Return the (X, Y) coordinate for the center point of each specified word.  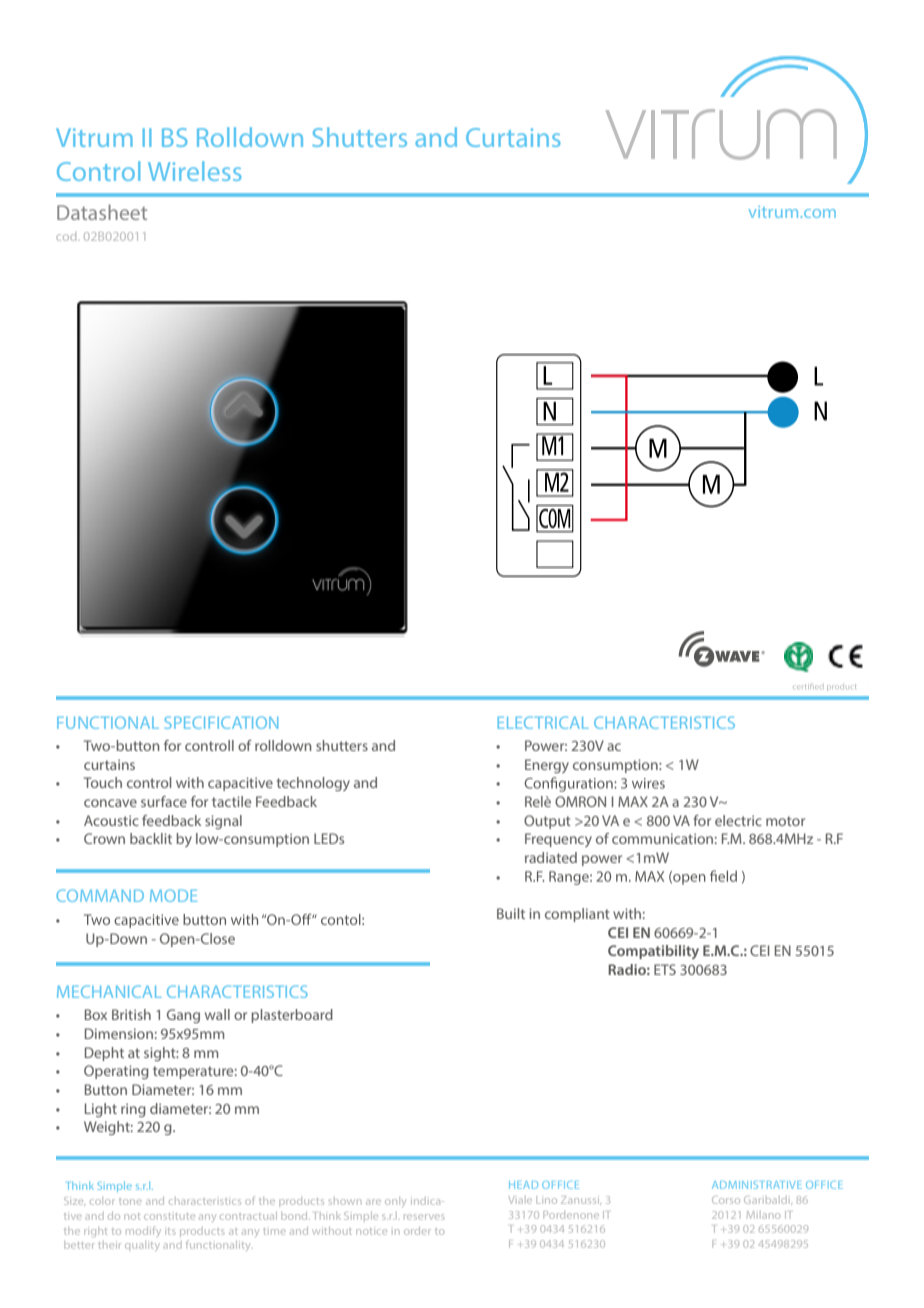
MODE (173, 895)
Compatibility (653, 952)
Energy (547, 766)
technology (313, 784)
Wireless (194, 171)
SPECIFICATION (221, 722)
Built (511, 913)
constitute (169, 1216)
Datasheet (102, 212)
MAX (633, 801)
